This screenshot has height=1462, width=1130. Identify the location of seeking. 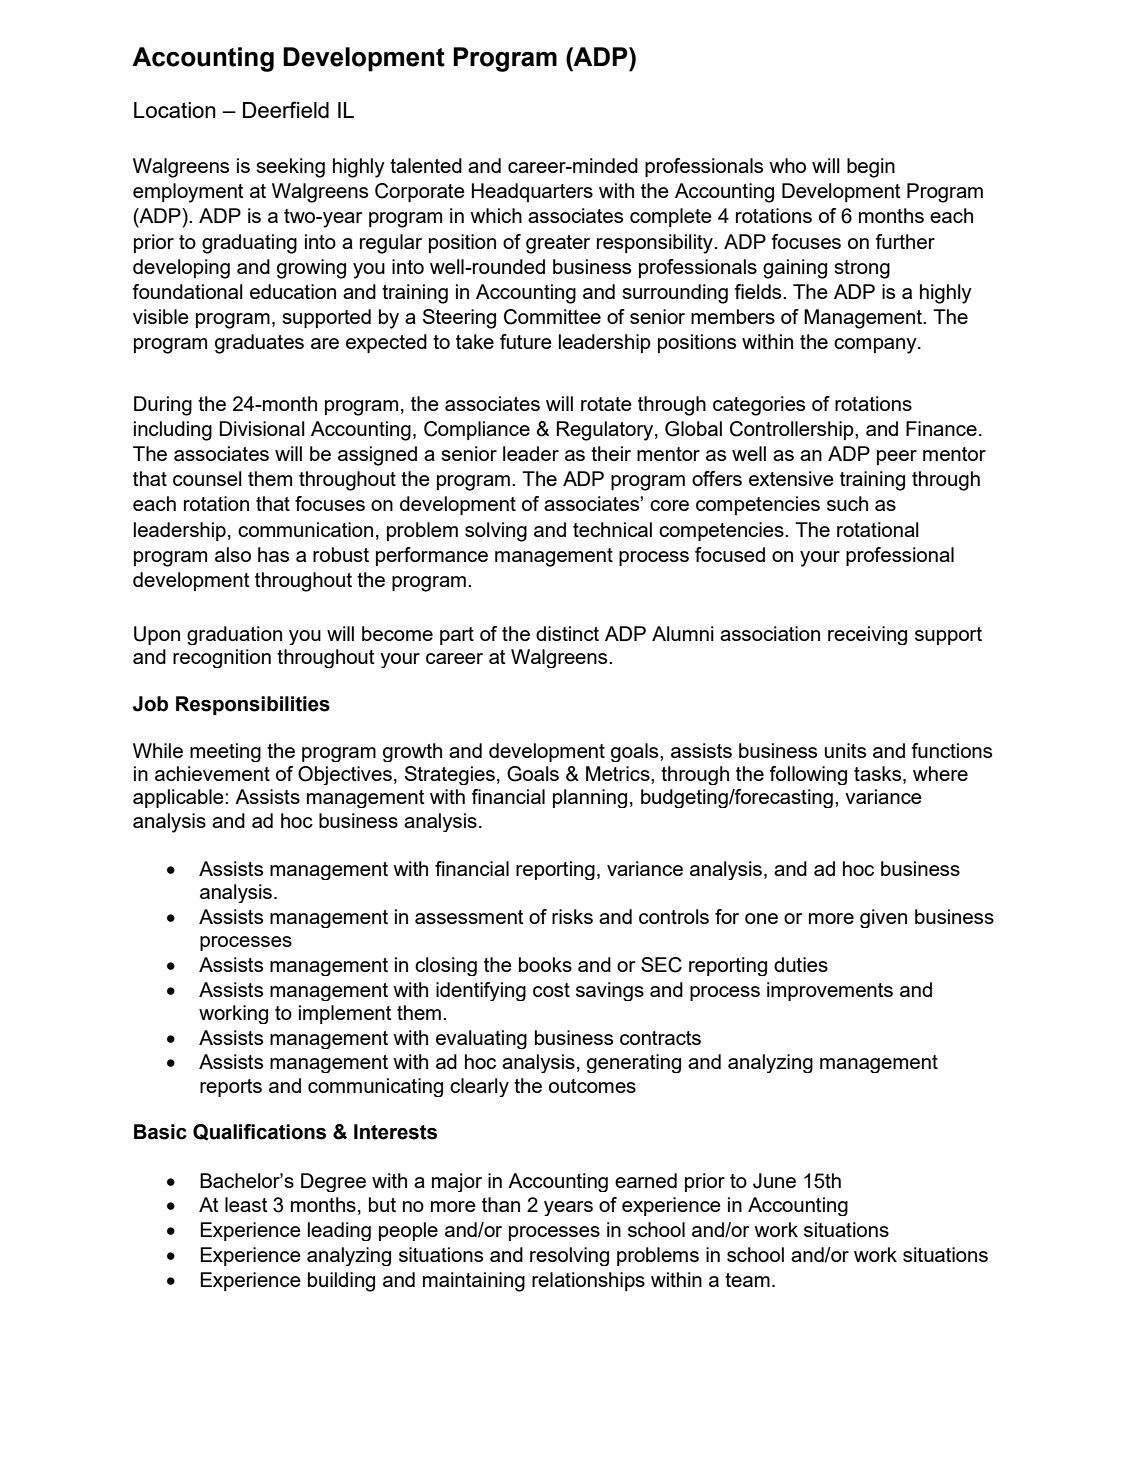
(290, 168).
